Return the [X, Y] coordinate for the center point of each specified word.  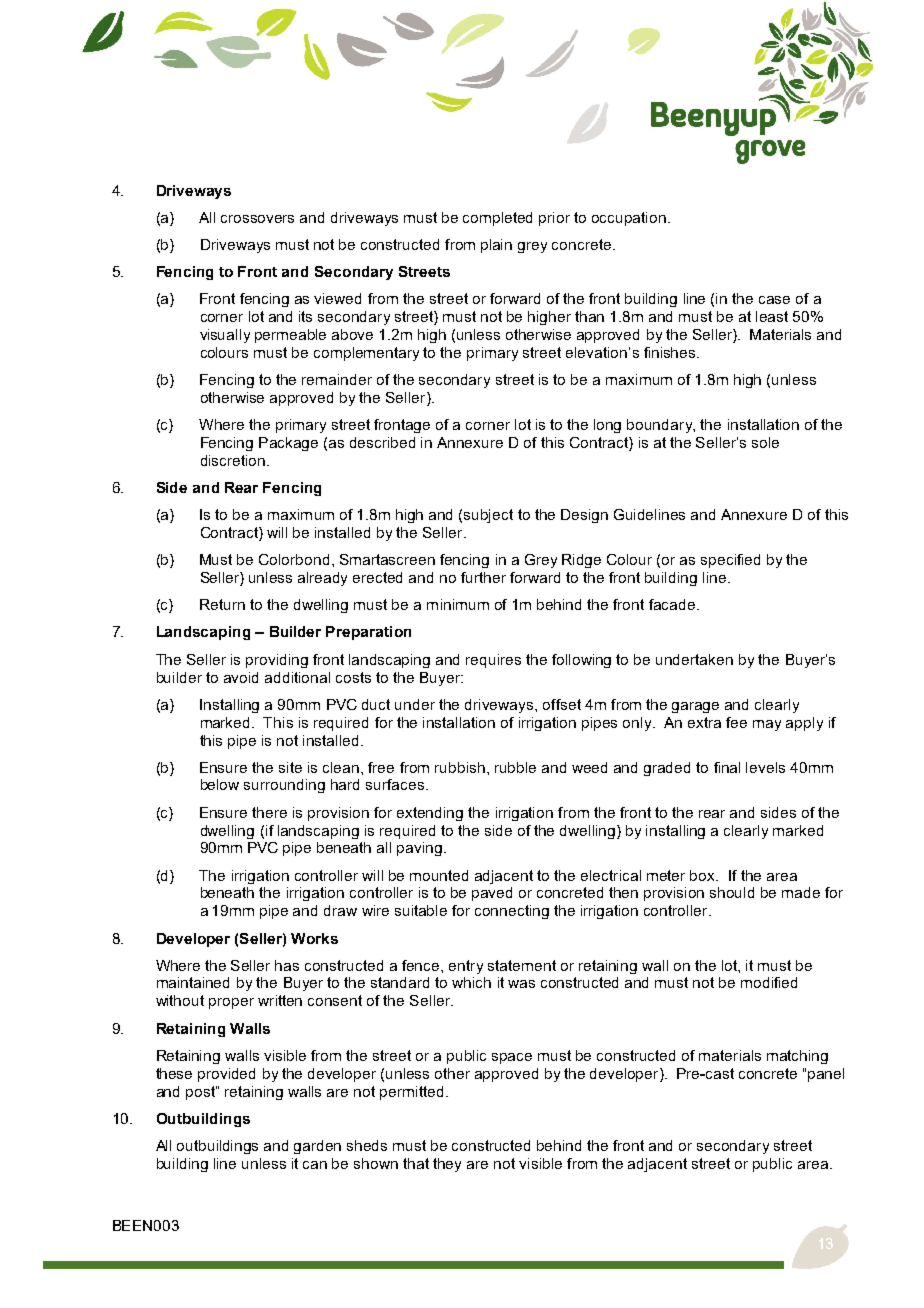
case [774, 300]
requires [493, 661]
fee [736, 722]
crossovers [257, 219]
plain [496, 246]
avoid [241, 677]
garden [317, 1147]
